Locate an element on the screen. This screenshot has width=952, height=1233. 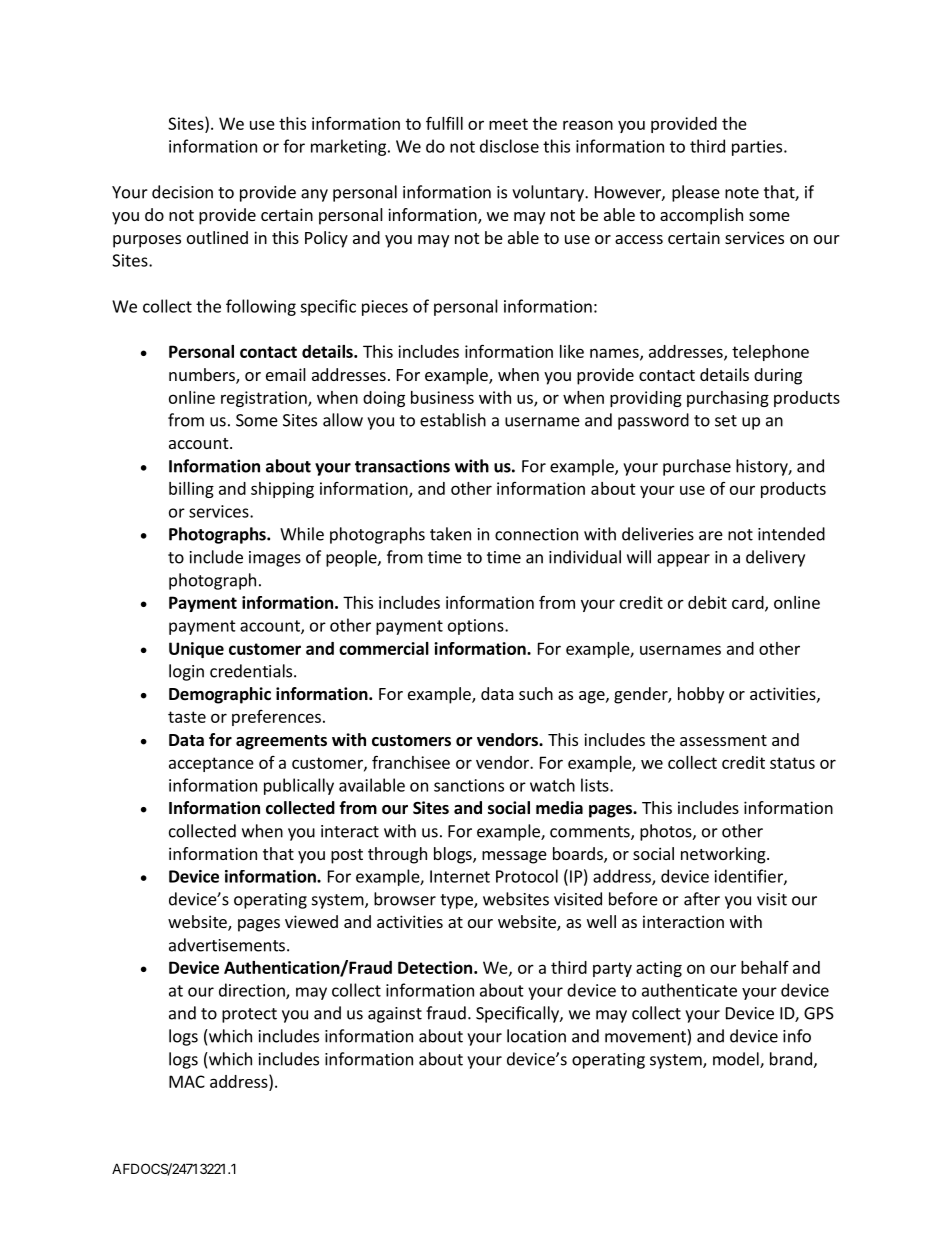
disclose is located at coordinates (509, 146).
